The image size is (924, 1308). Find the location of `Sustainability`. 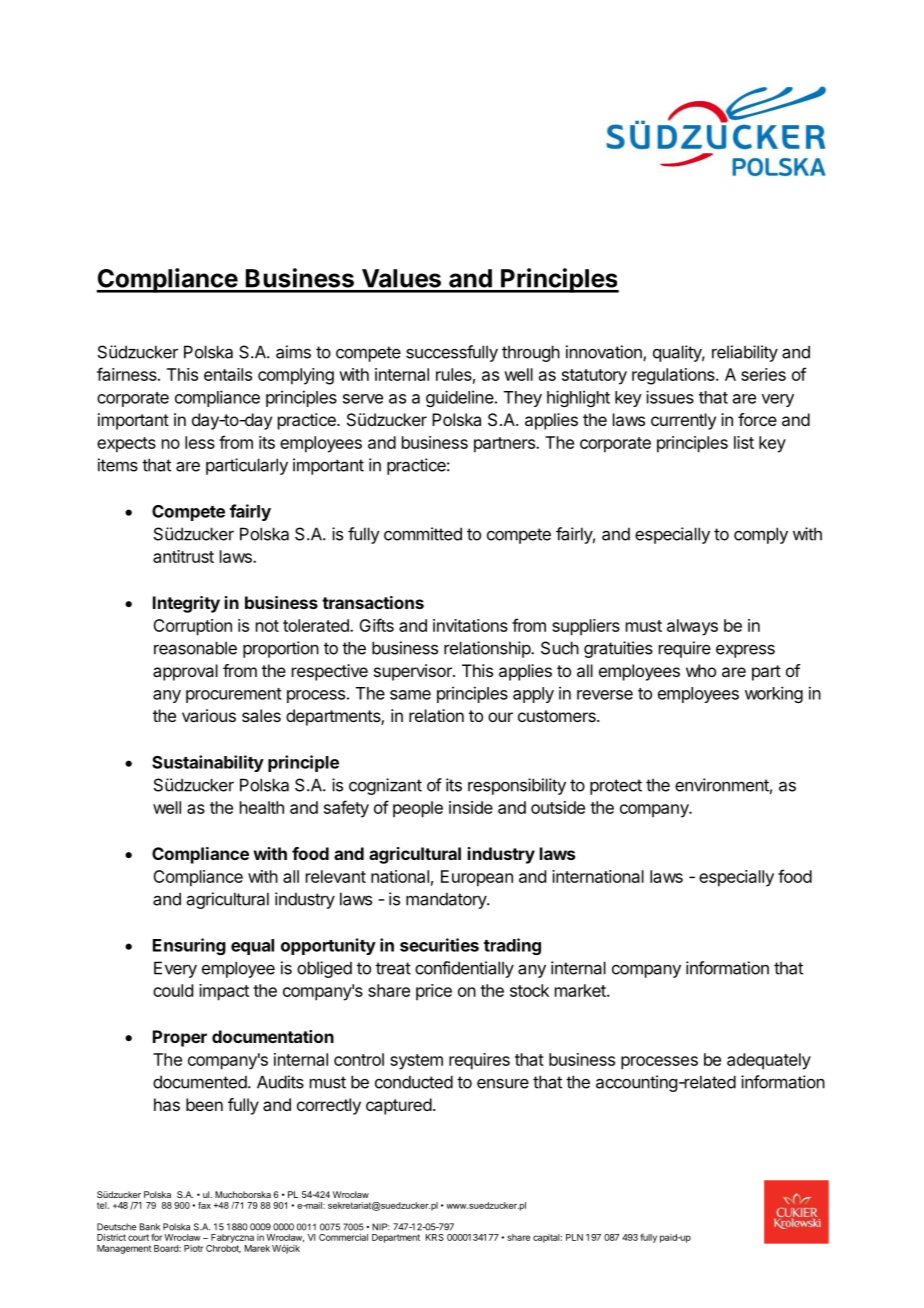

Sustainability is located at coordinates (208, 763).
